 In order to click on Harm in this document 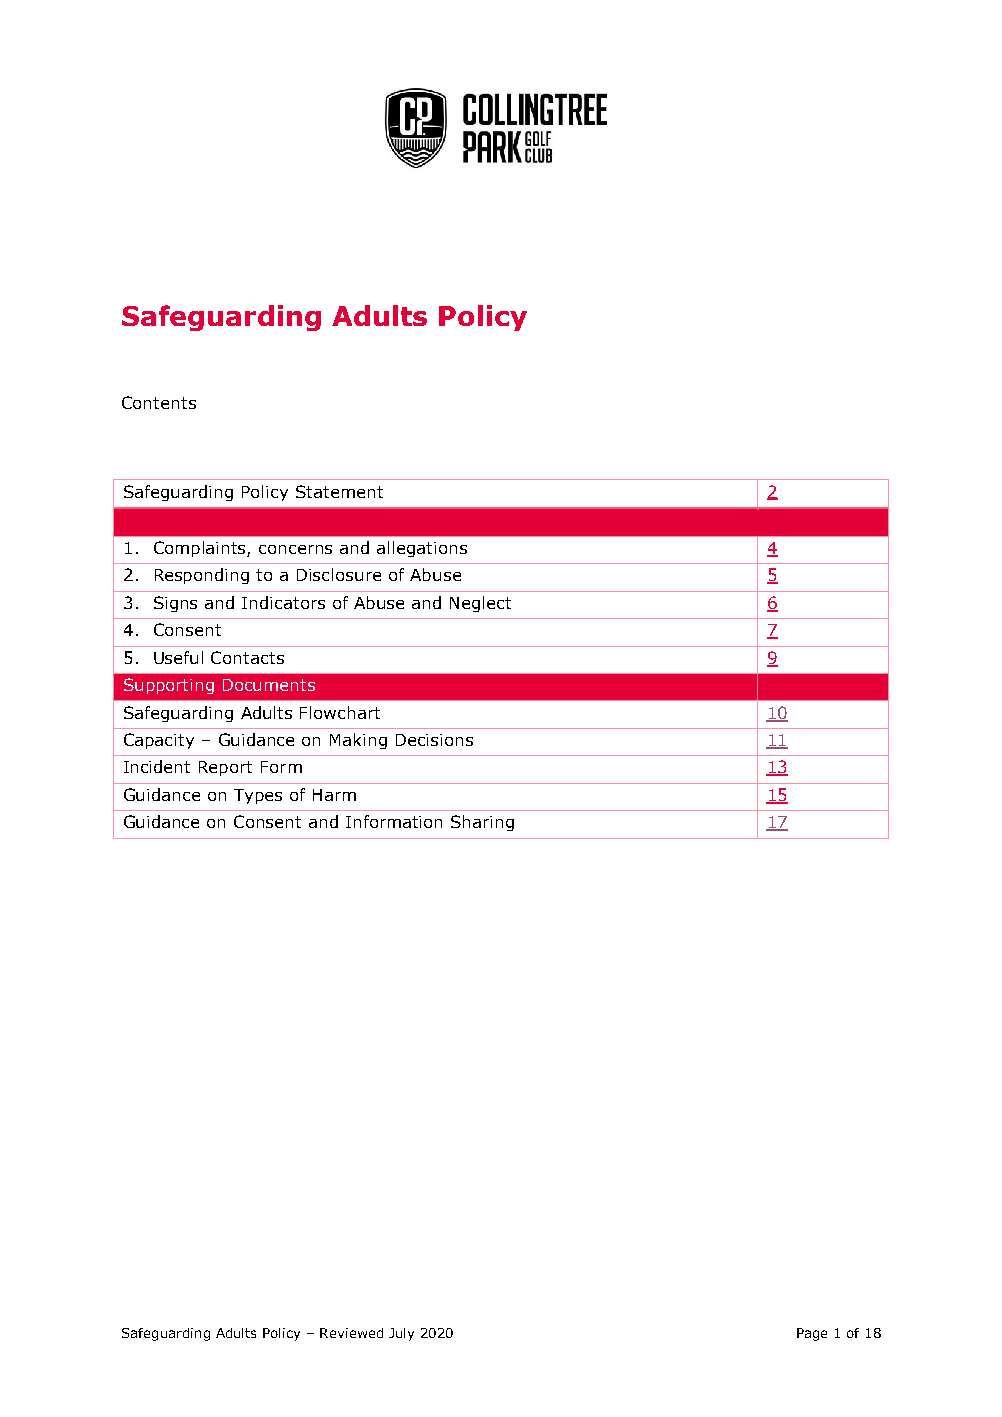, I will do `click(334, 795)`.
